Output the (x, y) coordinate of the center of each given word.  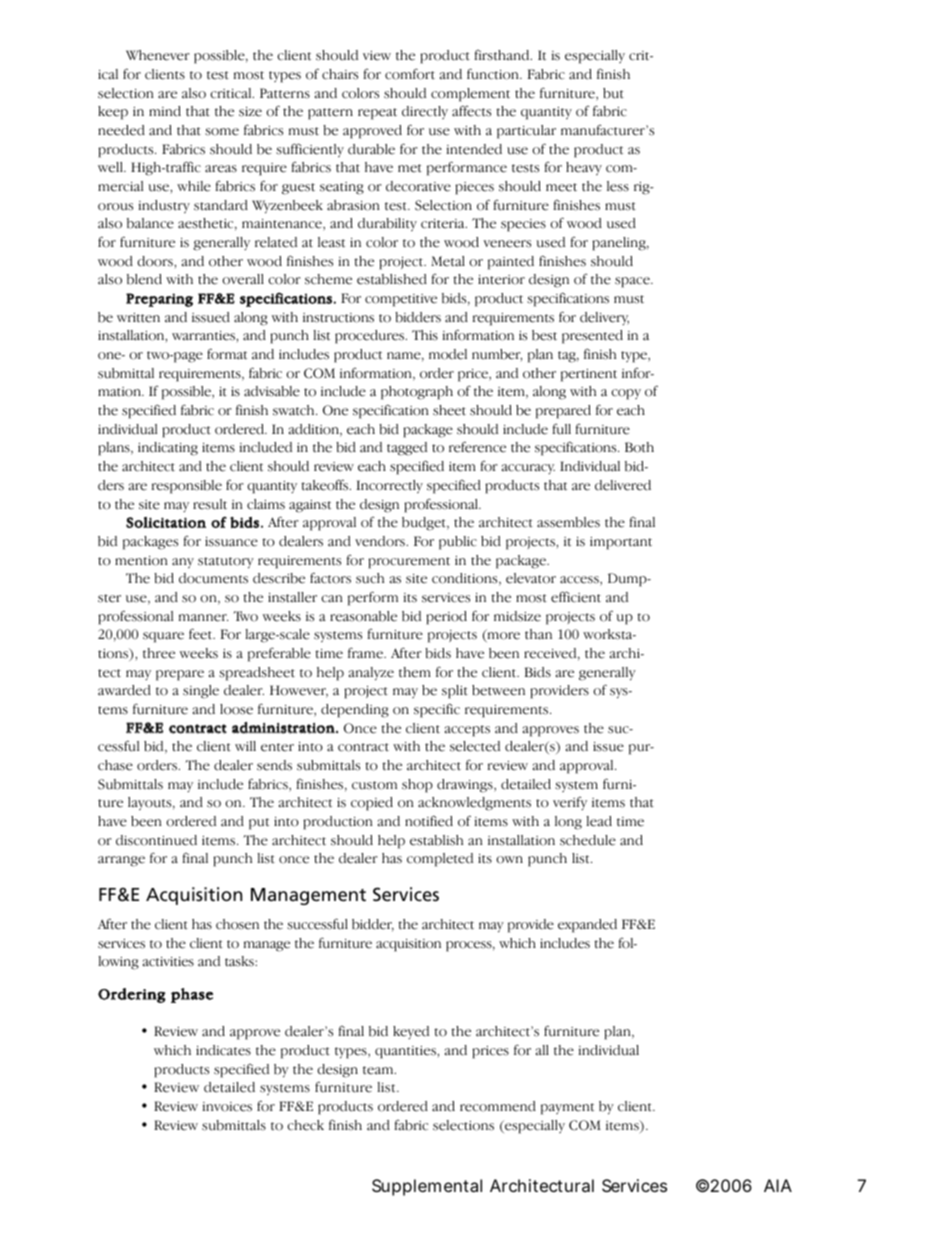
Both (639, 447)
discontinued (156, 840)
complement (470, 95)
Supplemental (427, 1187)
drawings (466, 786)
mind (165, 111)
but (613, 93)
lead (599, 821)
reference (477, 447)
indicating (168, 449)
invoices (227, 1107)
